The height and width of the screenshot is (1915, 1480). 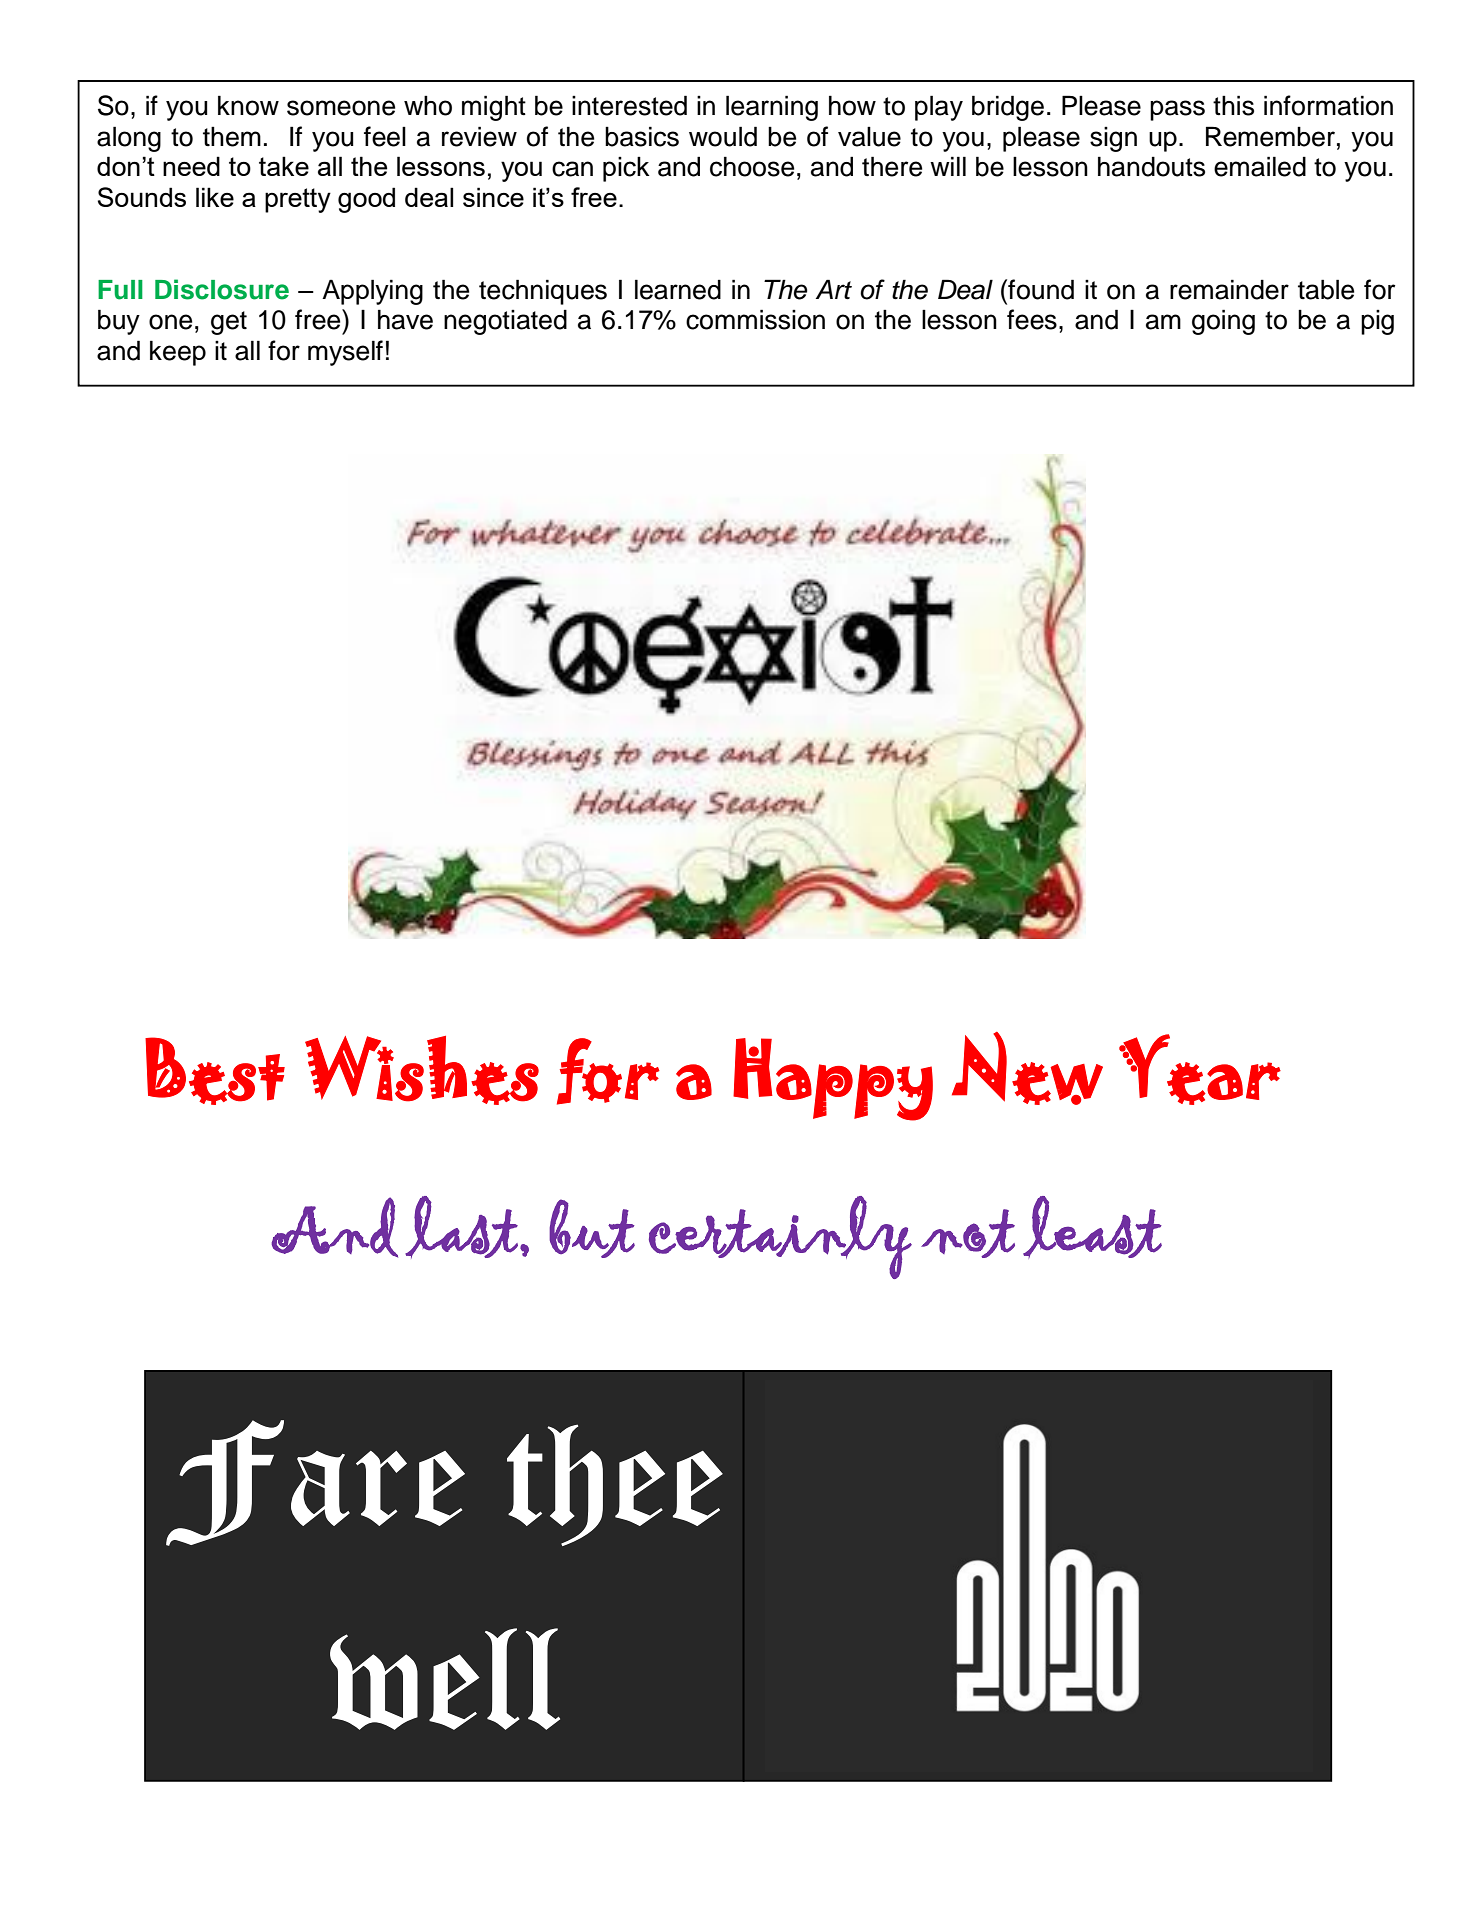 I want to click on Happy, so click(x=833, y=1079).
